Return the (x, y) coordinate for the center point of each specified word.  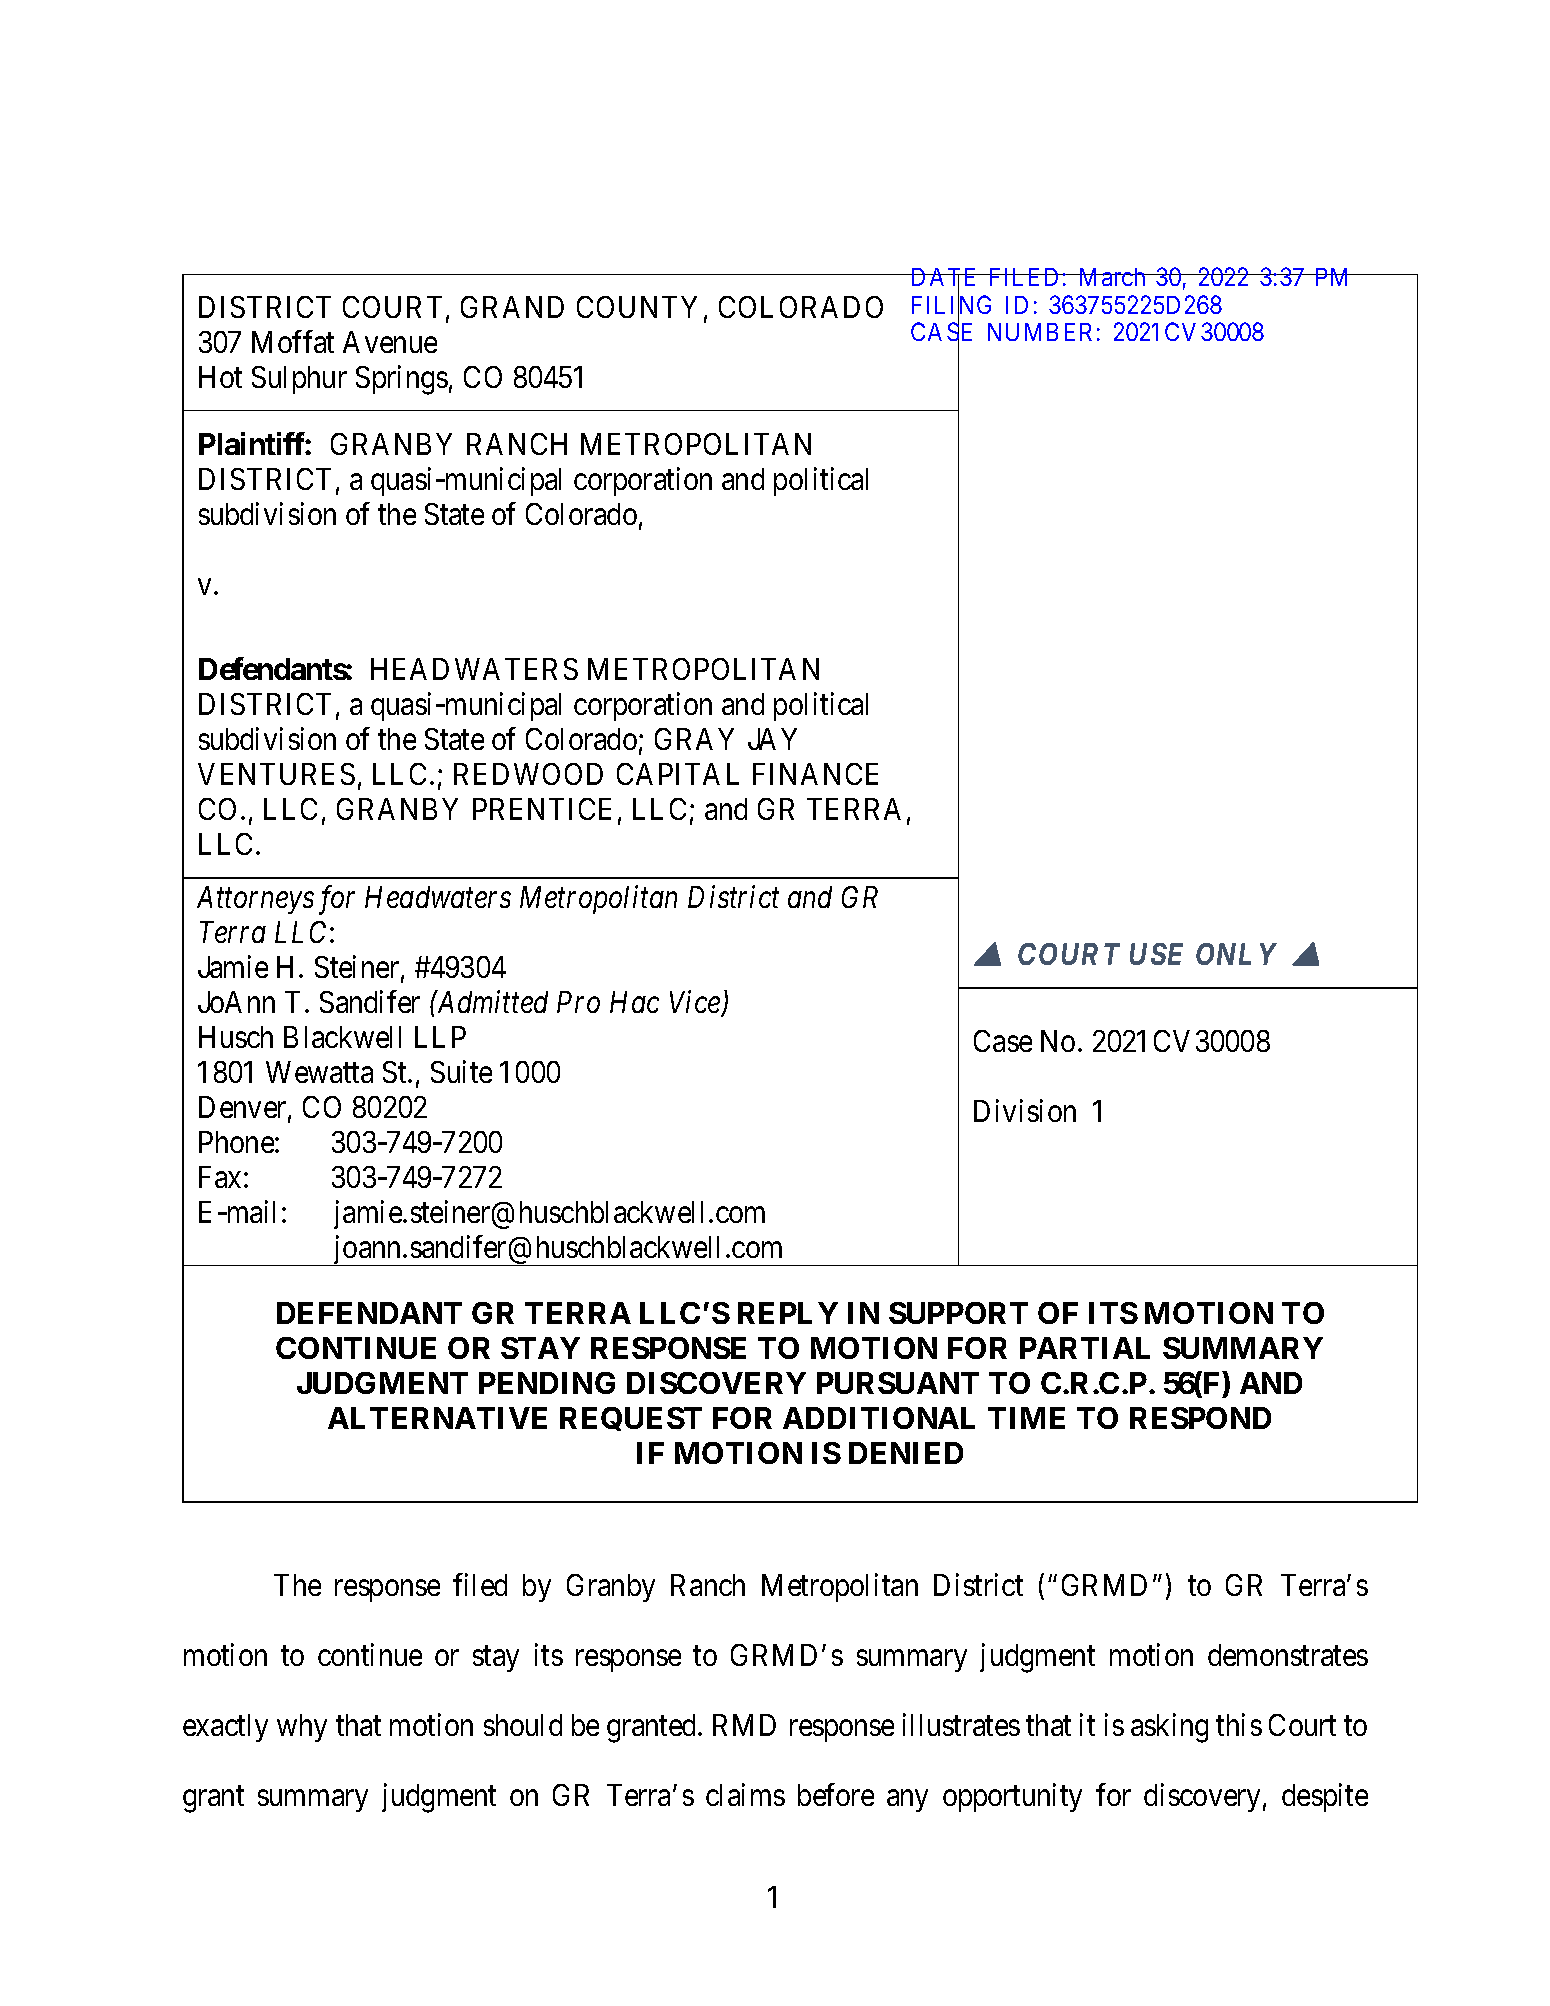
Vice (696, 1003)
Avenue (390, 342)
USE (1156, 954)
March (1112, 277)
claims (745, 1794)
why (302, 1728)
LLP (440, 1037)
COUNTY (637, 307)
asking (1169, 1728)
